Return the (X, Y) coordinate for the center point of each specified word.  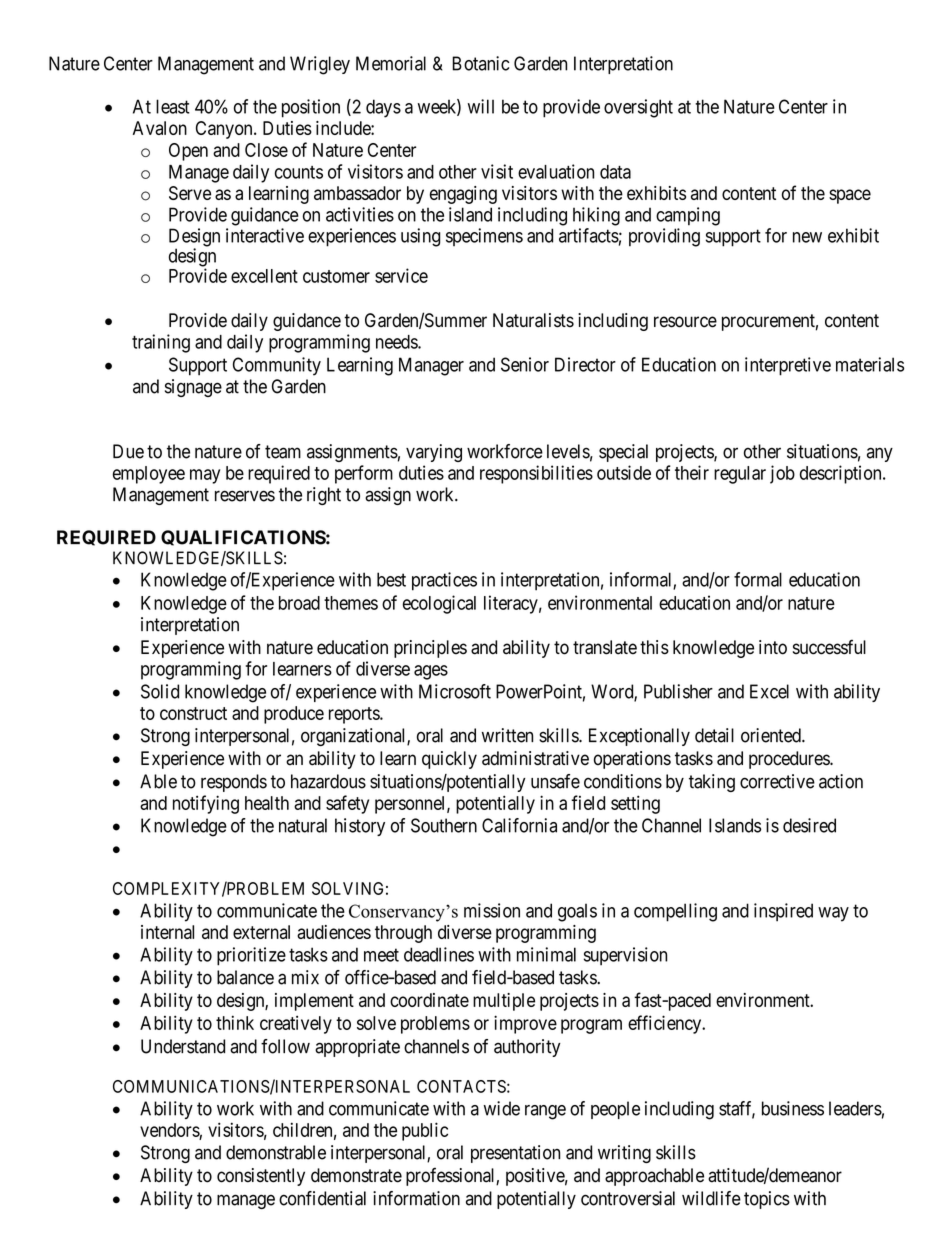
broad (299, 603)
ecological (439, 604)
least (173, 106)
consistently (261, 1177)
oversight (638, 108)
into (773, 647)
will (481, 106)
